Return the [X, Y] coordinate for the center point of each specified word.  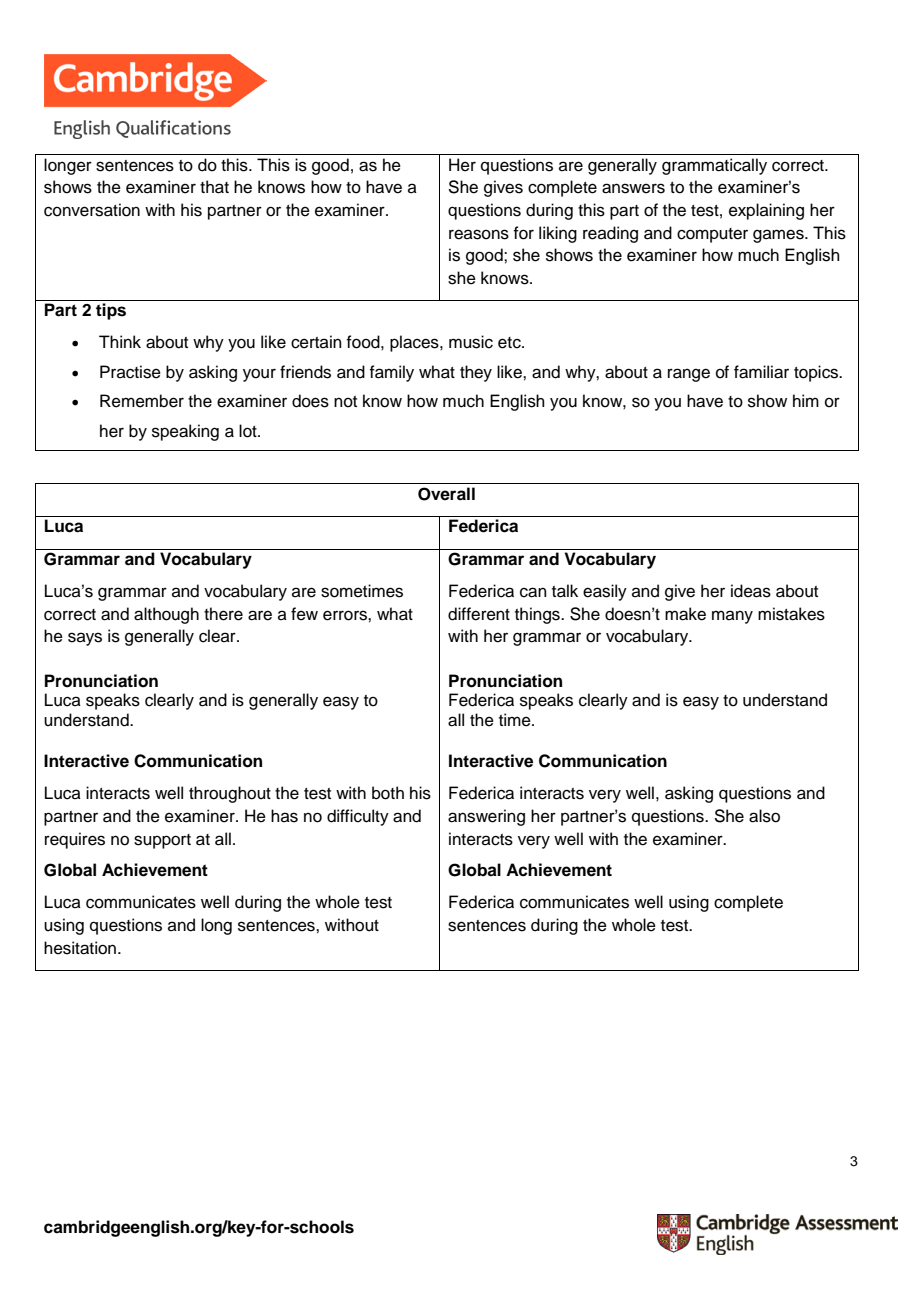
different [479, 614]
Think [120, 341]
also [764, 816]
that [214, 187]
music [471, 342]
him [806, 400]
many [732, 617]
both [388, 793]
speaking [185, 432]
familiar [761, 372]
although [166, 615]
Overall [446, 494]
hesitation [81, 948]
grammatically [714, 166]
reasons [479, 234]
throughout [230, 794]
